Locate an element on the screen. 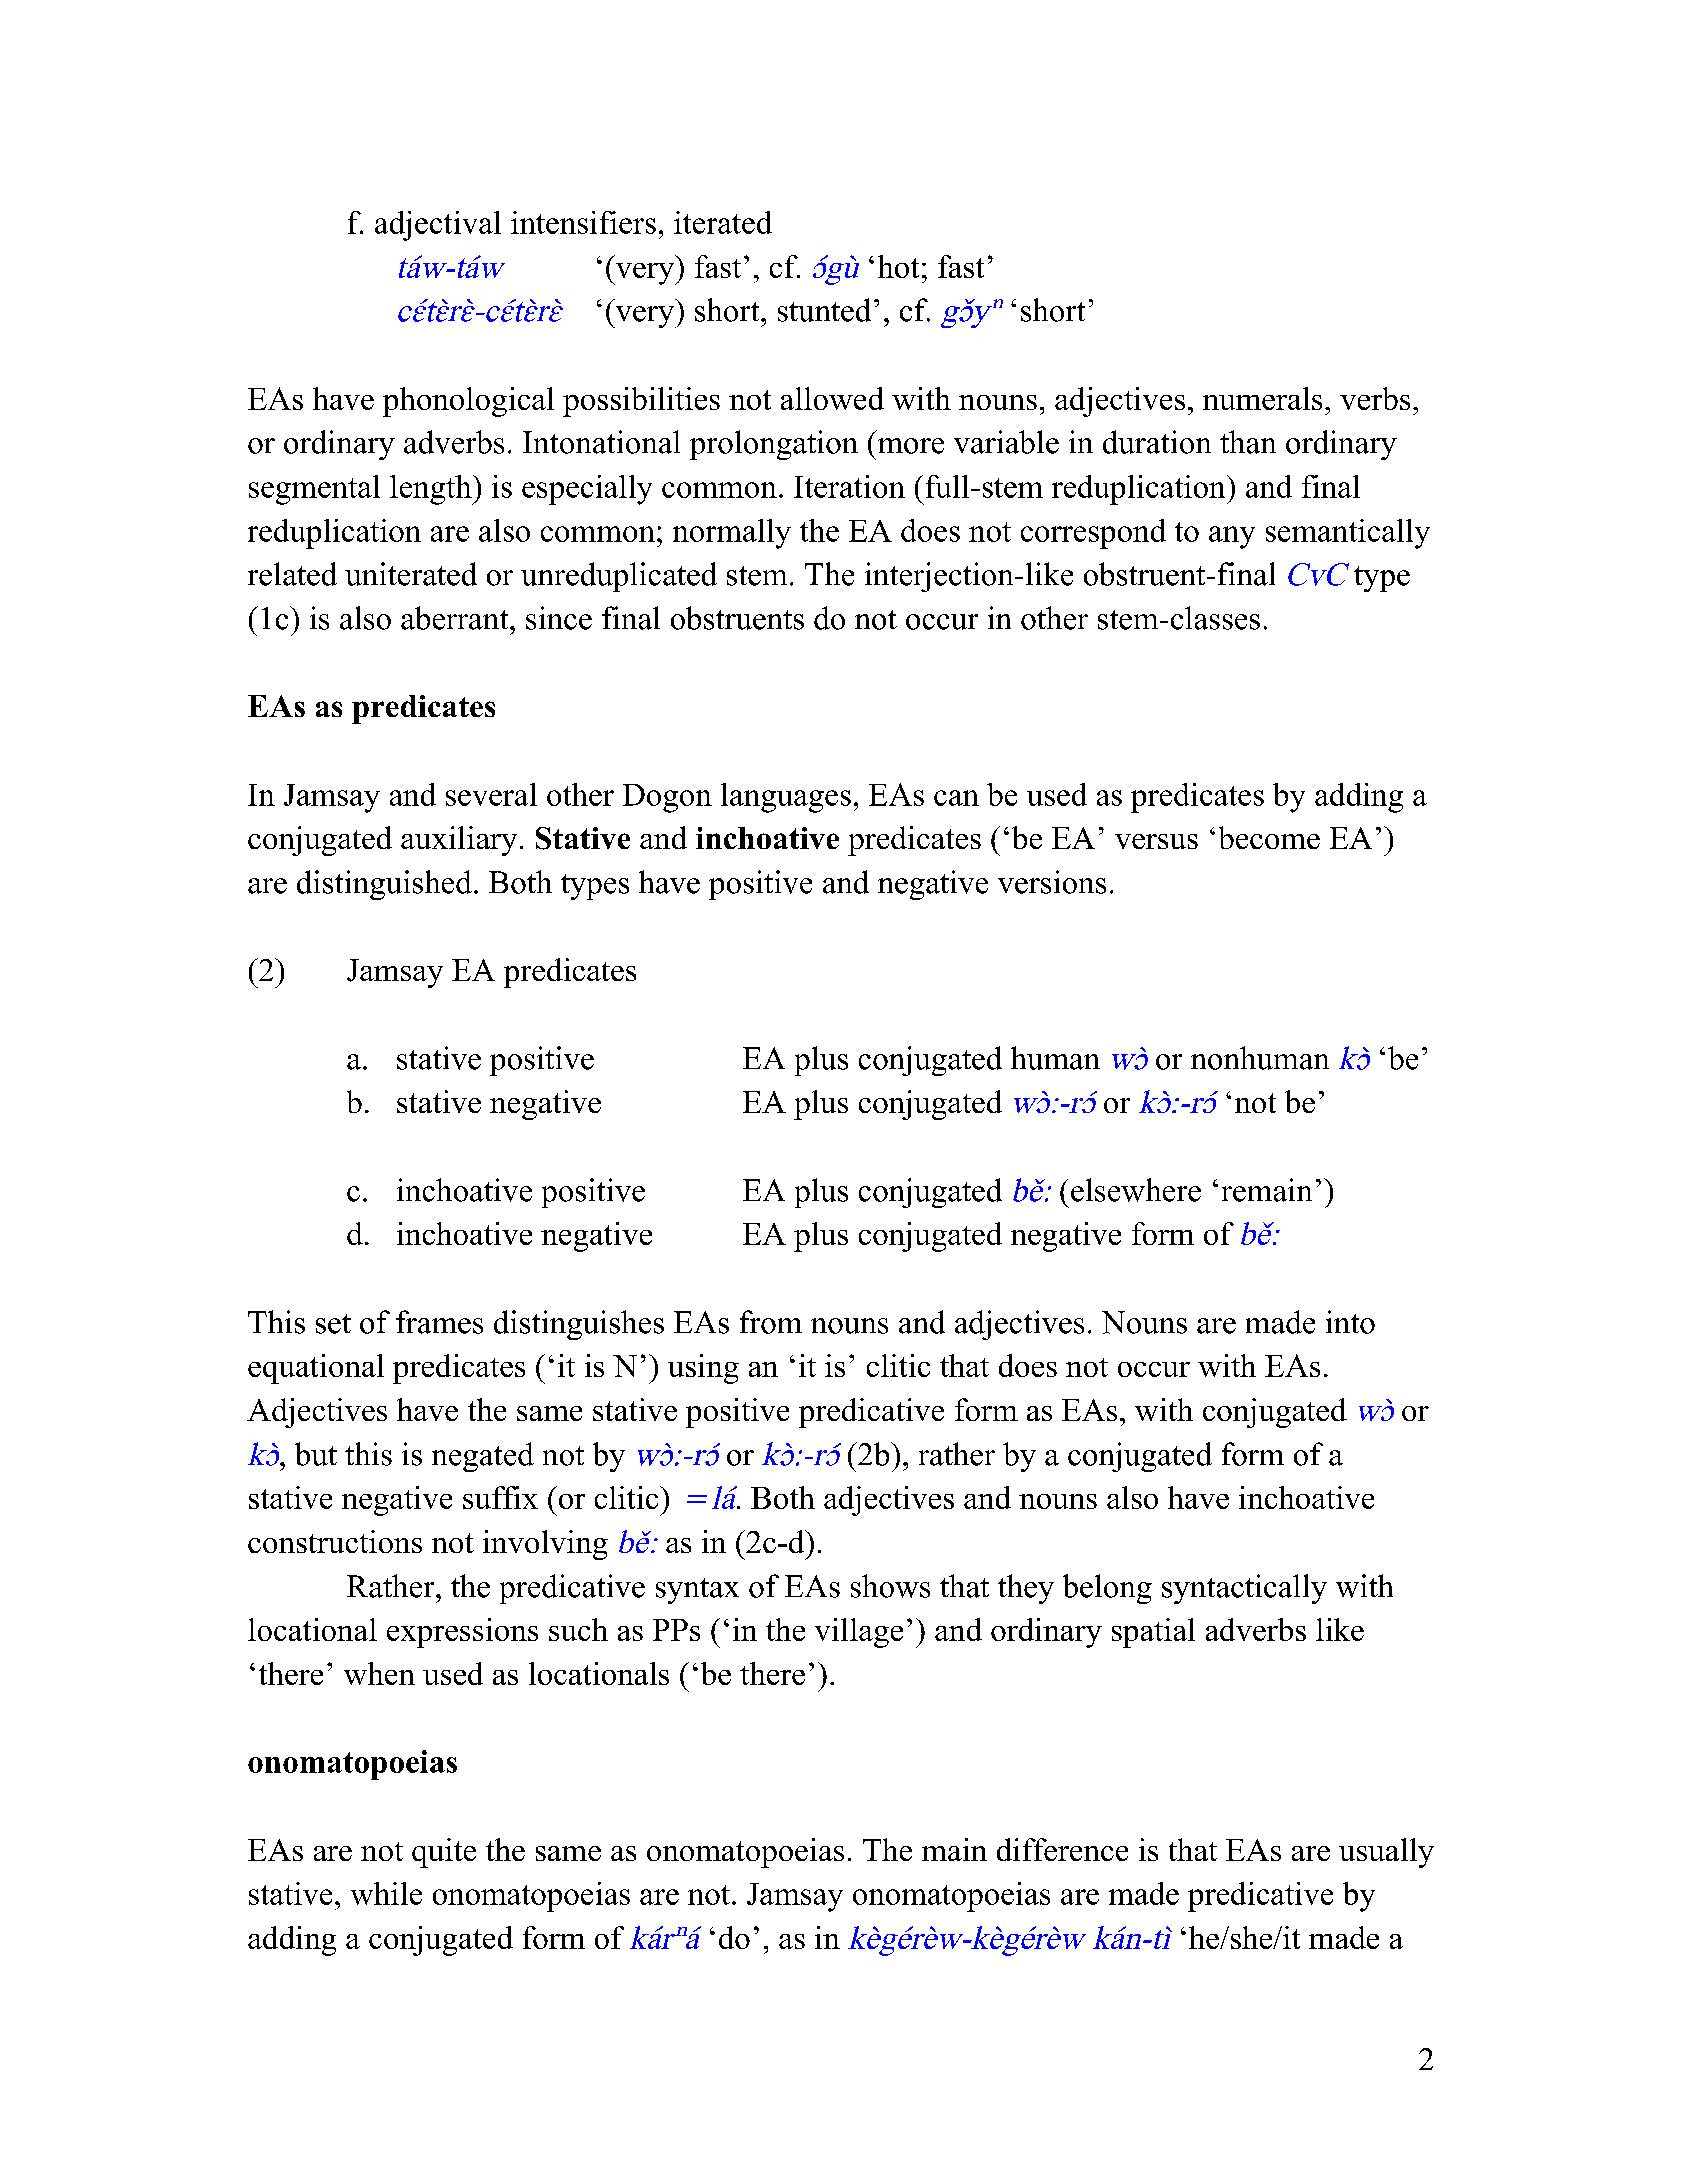  elsewhere is located at coordinates (1136, 1190).
